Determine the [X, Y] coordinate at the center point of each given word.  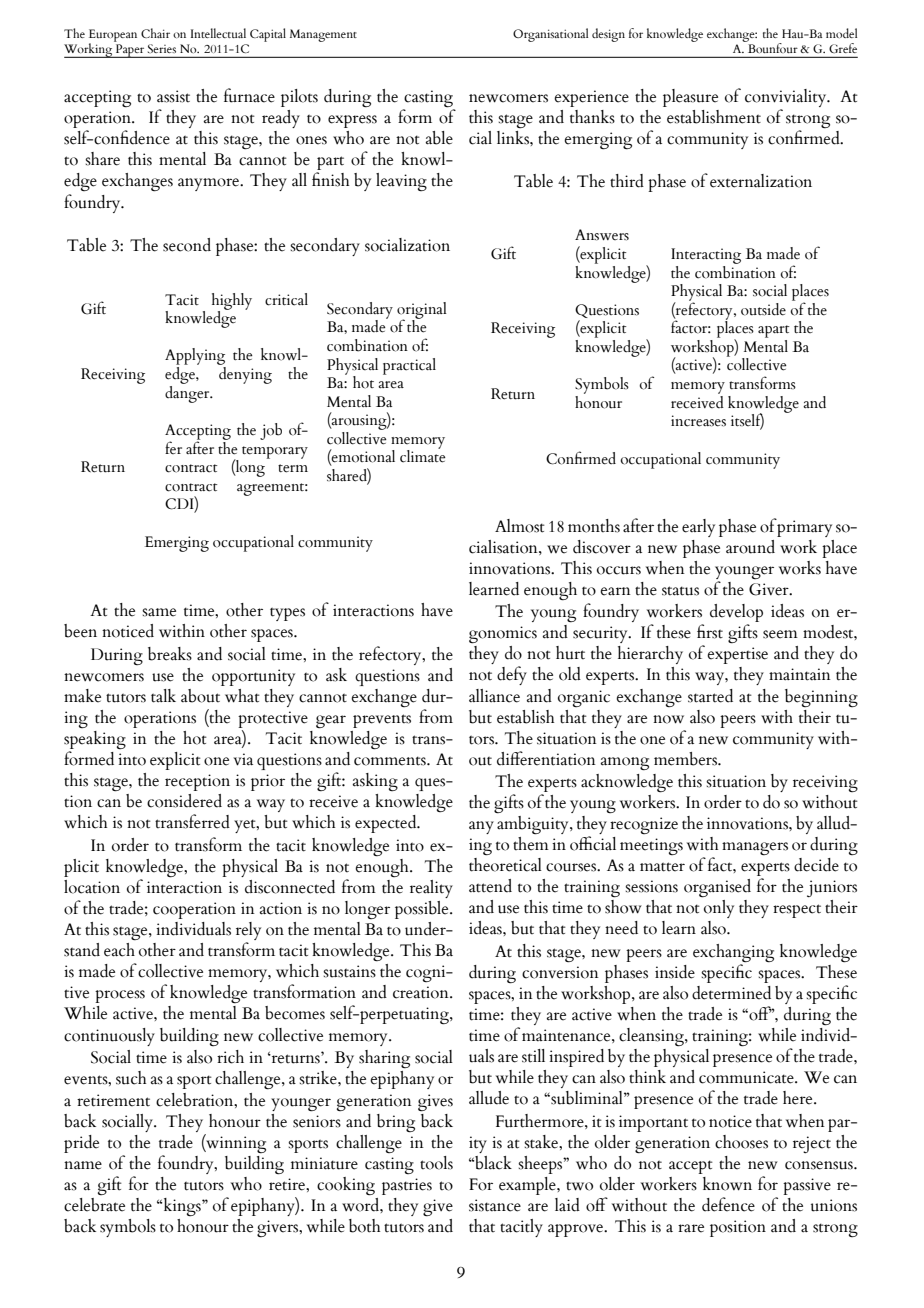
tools [436, 1163]
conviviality [787, 99]
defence [728, 1204]
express [352, 121]
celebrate [94, 1205]
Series [162, 48]
